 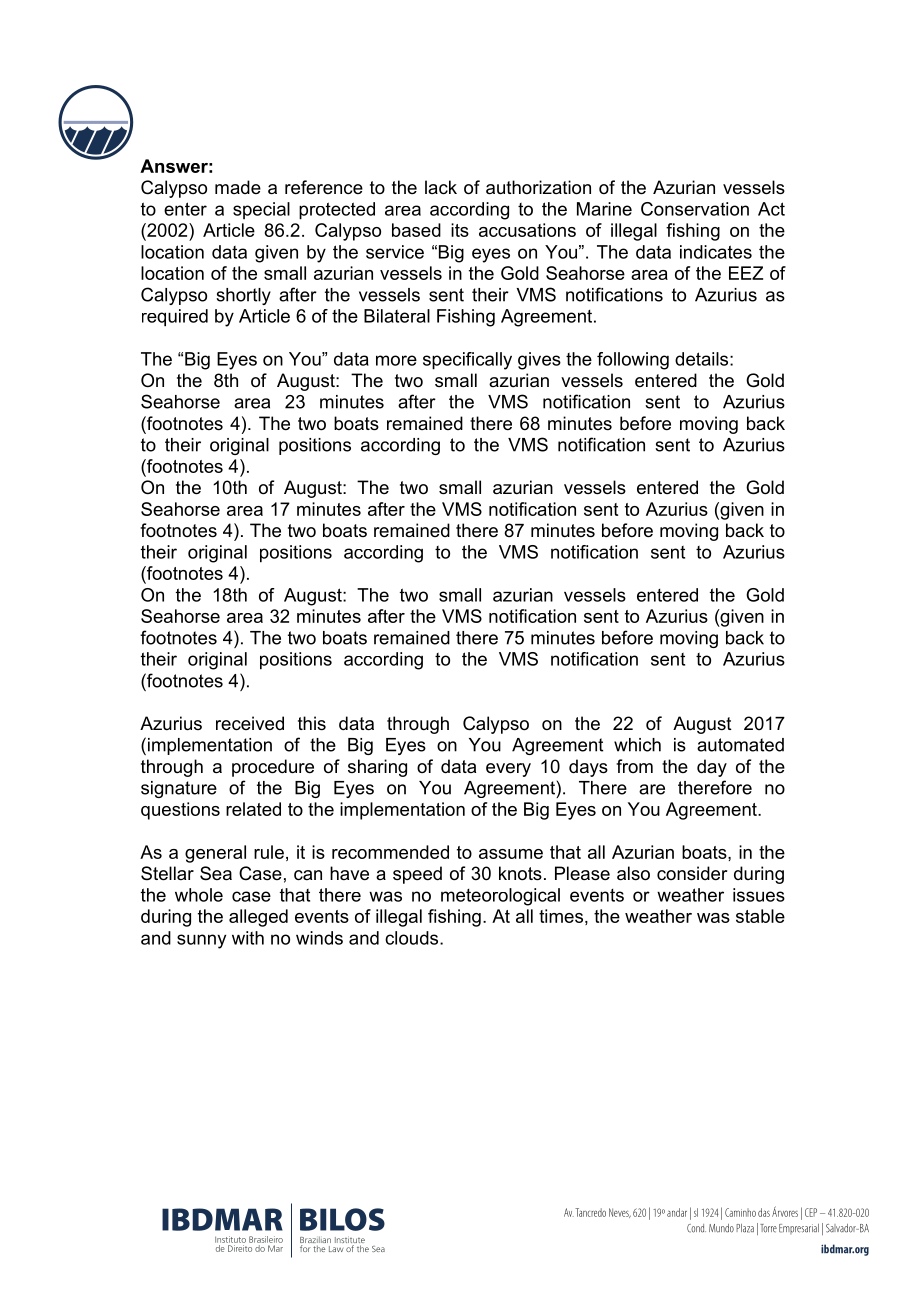 What do you see at coordinates (508, 770) in the screenshot?
I see `every` at bounding box center [508, 770].
